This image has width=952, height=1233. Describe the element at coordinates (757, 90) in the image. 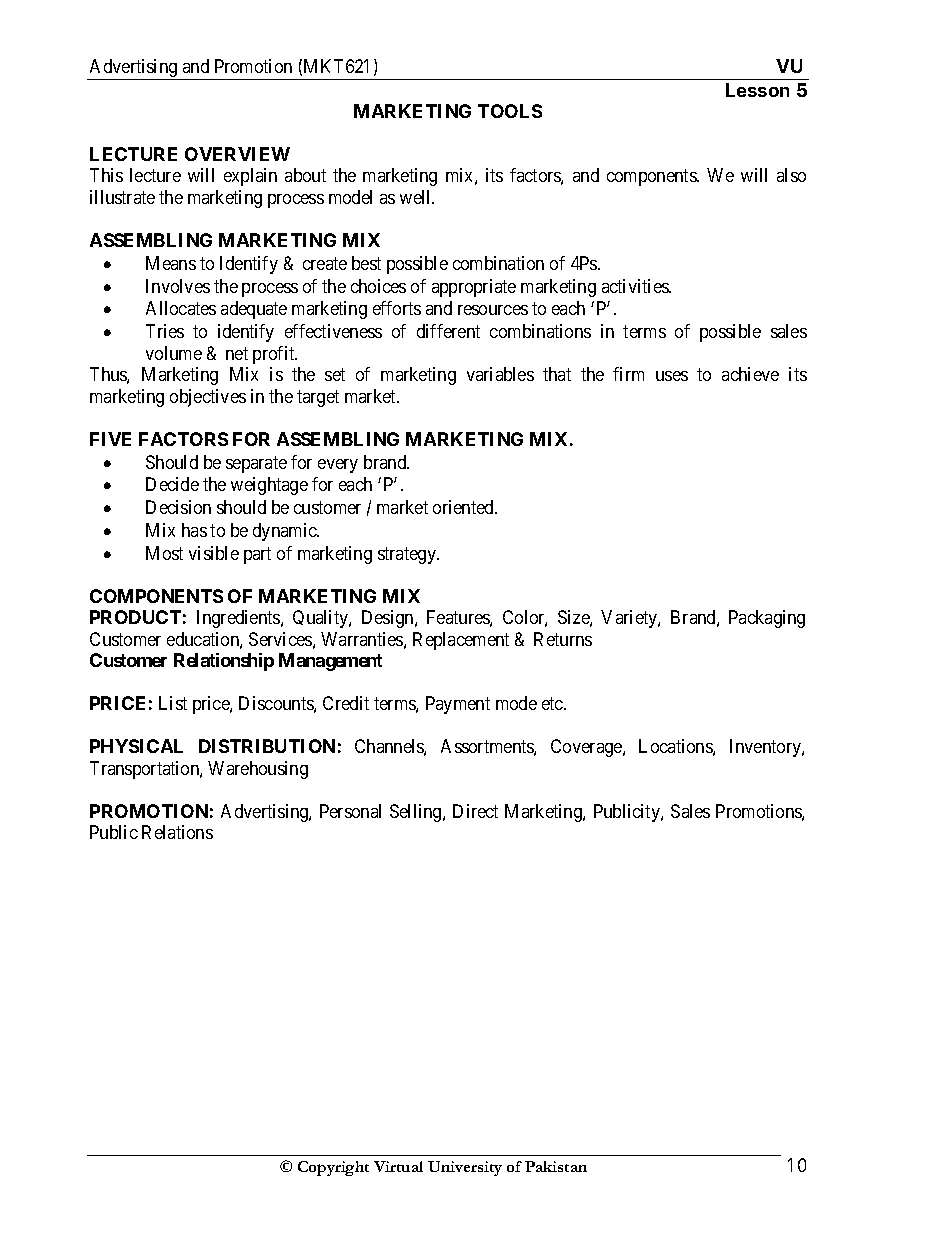

I see `Lesson` at that location.
